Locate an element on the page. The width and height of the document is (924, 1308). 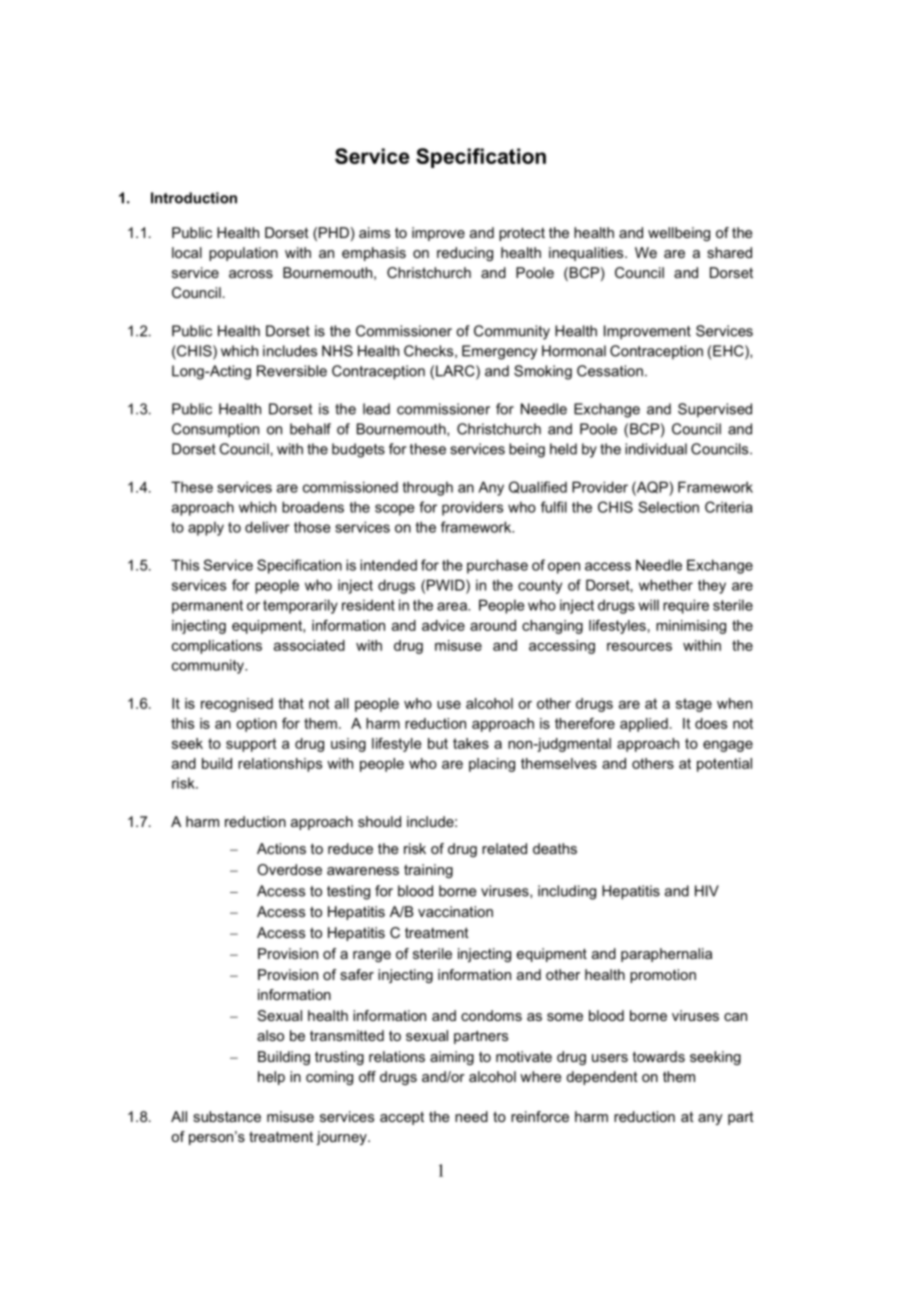
shared is located at coordinates (729, 252).
